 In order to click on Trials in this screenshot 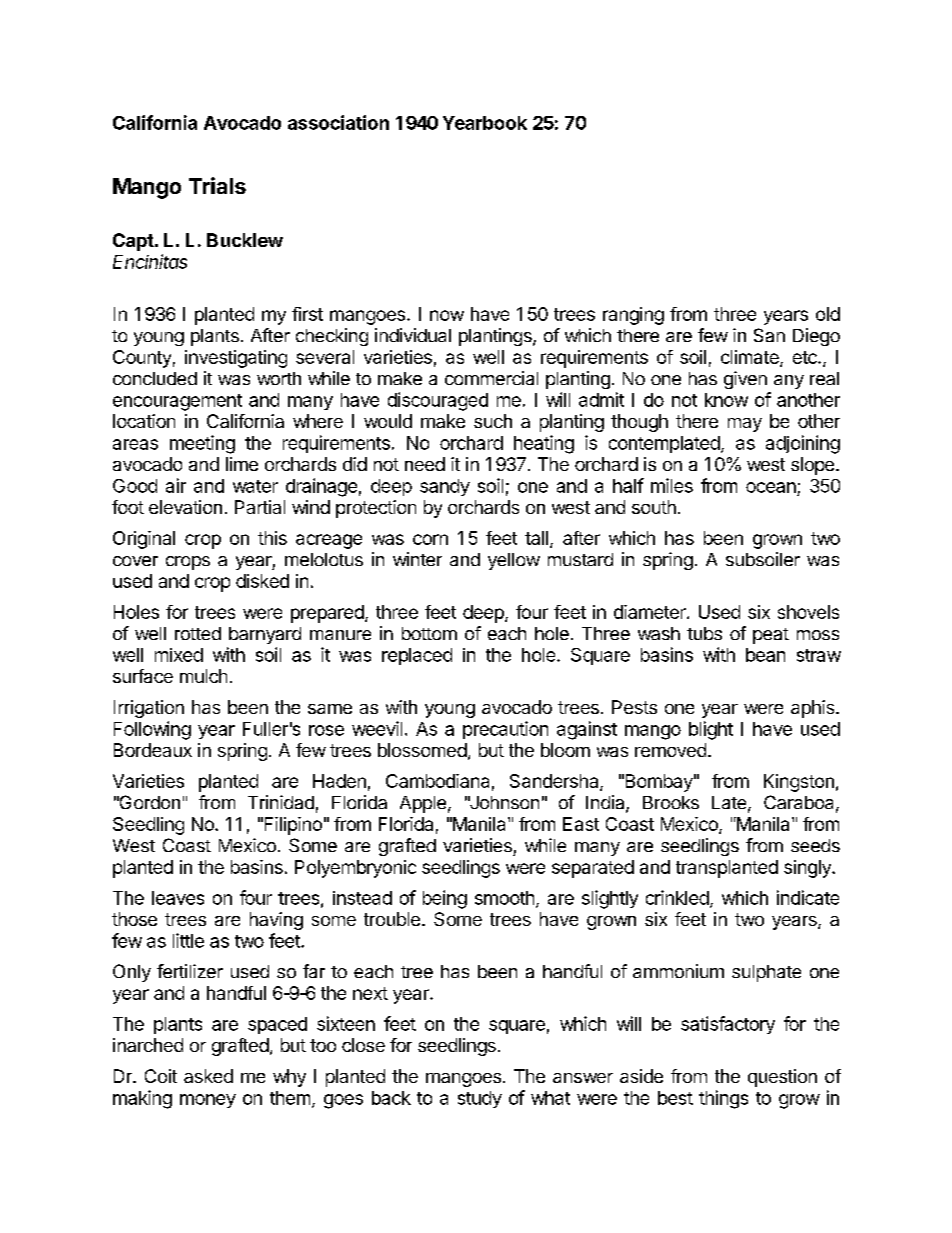, I will do `click(217, 185)`.
